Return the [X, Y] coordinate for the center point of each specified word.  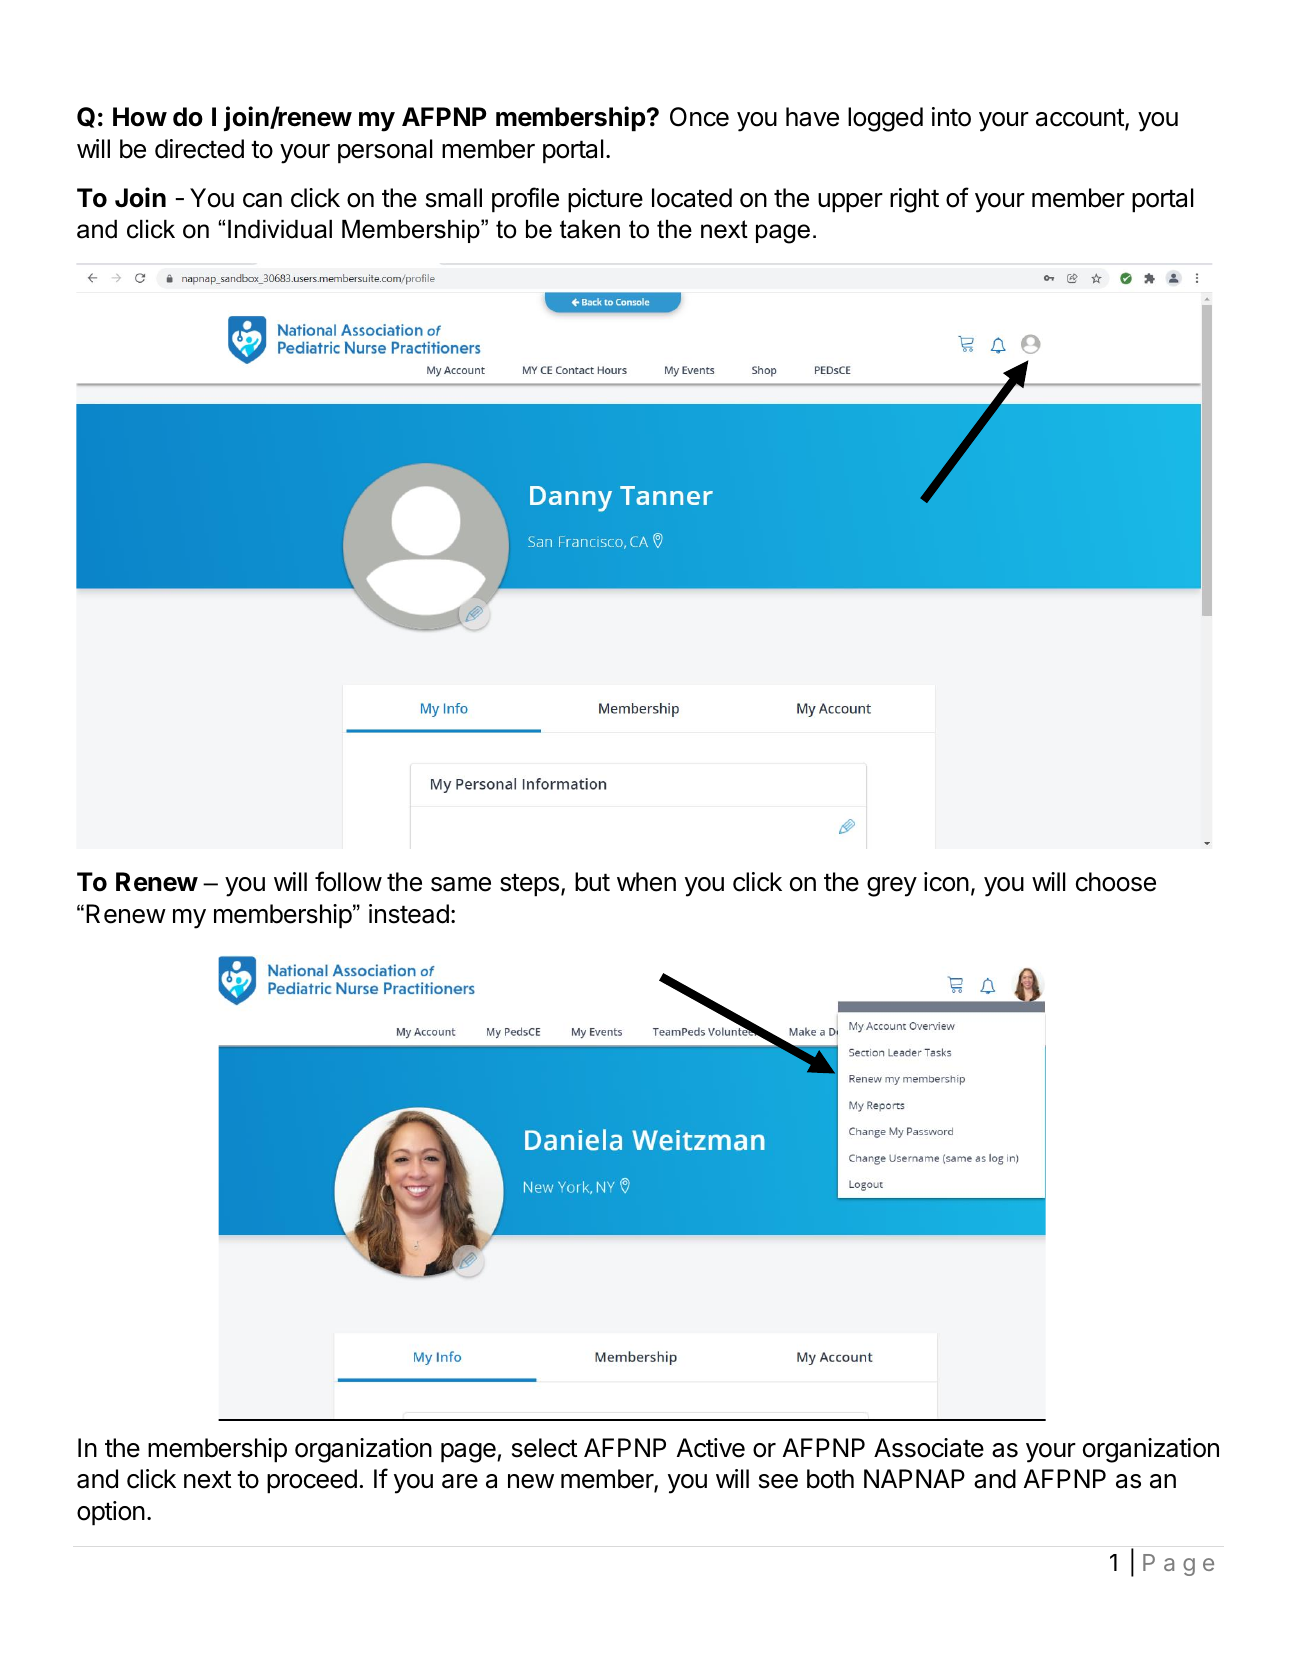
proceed [312, 1481]
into [951, 117]
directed [199, 149]
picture [605, 200]
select [544, 1448]
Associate [929, 1448]
